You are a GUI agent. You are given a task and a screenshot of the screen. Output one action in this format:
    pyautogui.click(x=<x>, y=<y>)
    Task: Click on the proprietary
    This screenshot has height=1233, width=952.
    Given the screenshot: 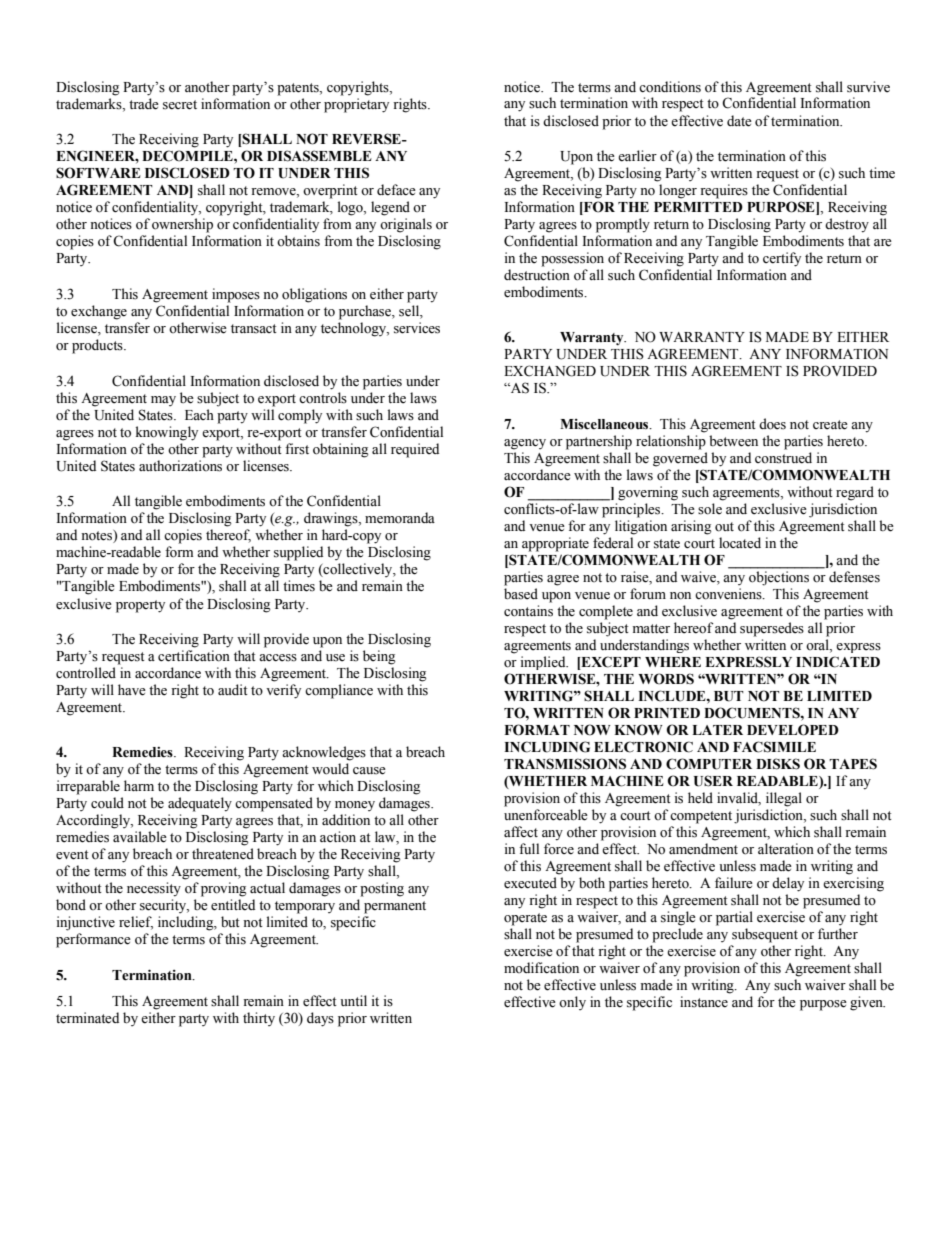 What is the action you would take?
    pyautogui.click(x=356, y=105)
